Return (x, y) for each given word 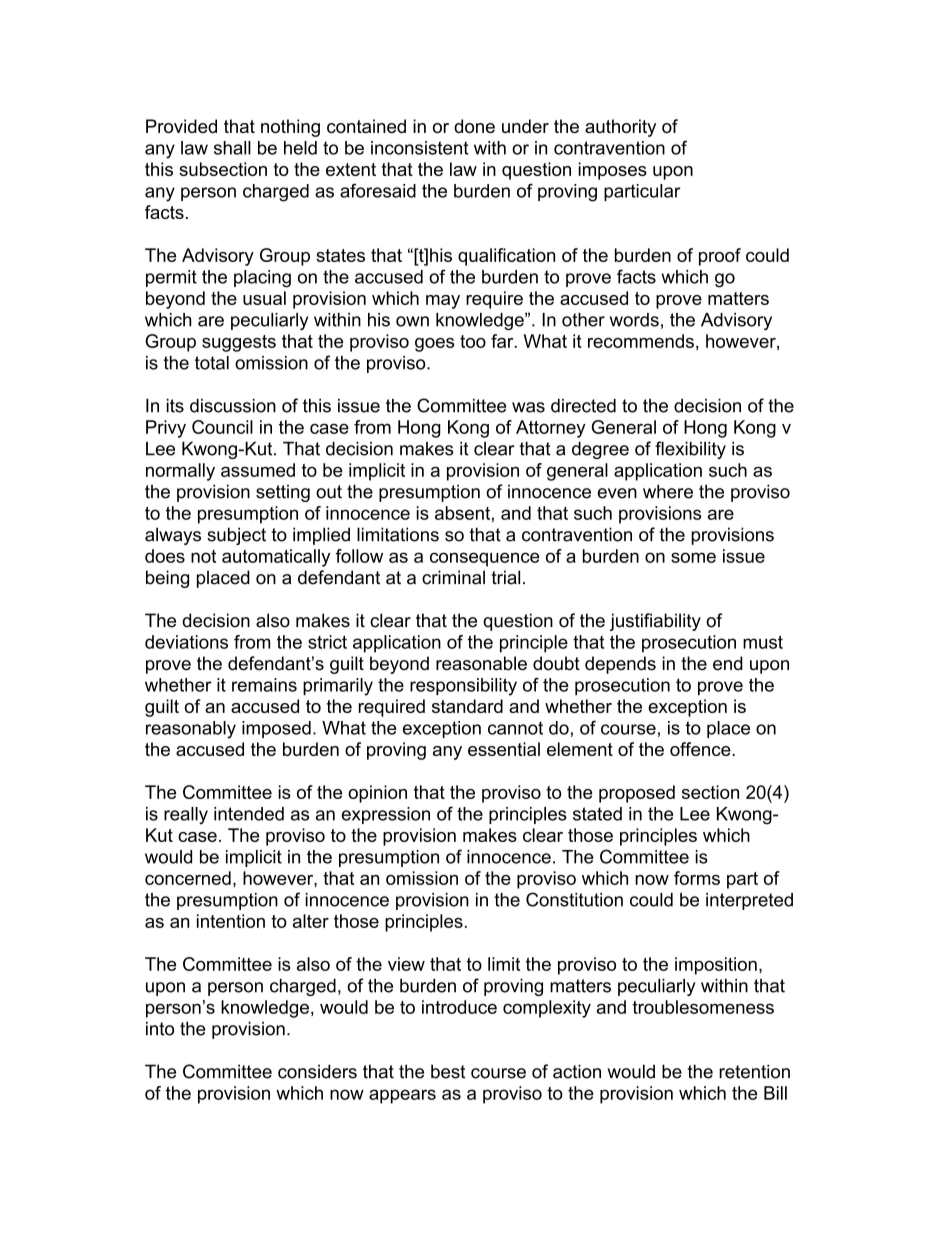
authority (620, 128)
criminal (453, 577)
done (474, 126)
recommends (641, 341)
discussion (233, 406)
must (763, 642)
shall (232, 148)
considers (317, 1071)
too (473, 341)
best (448, 1071)
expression (386, 815)
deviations (186, 642)
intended (249, 814)
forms (697, 878)
